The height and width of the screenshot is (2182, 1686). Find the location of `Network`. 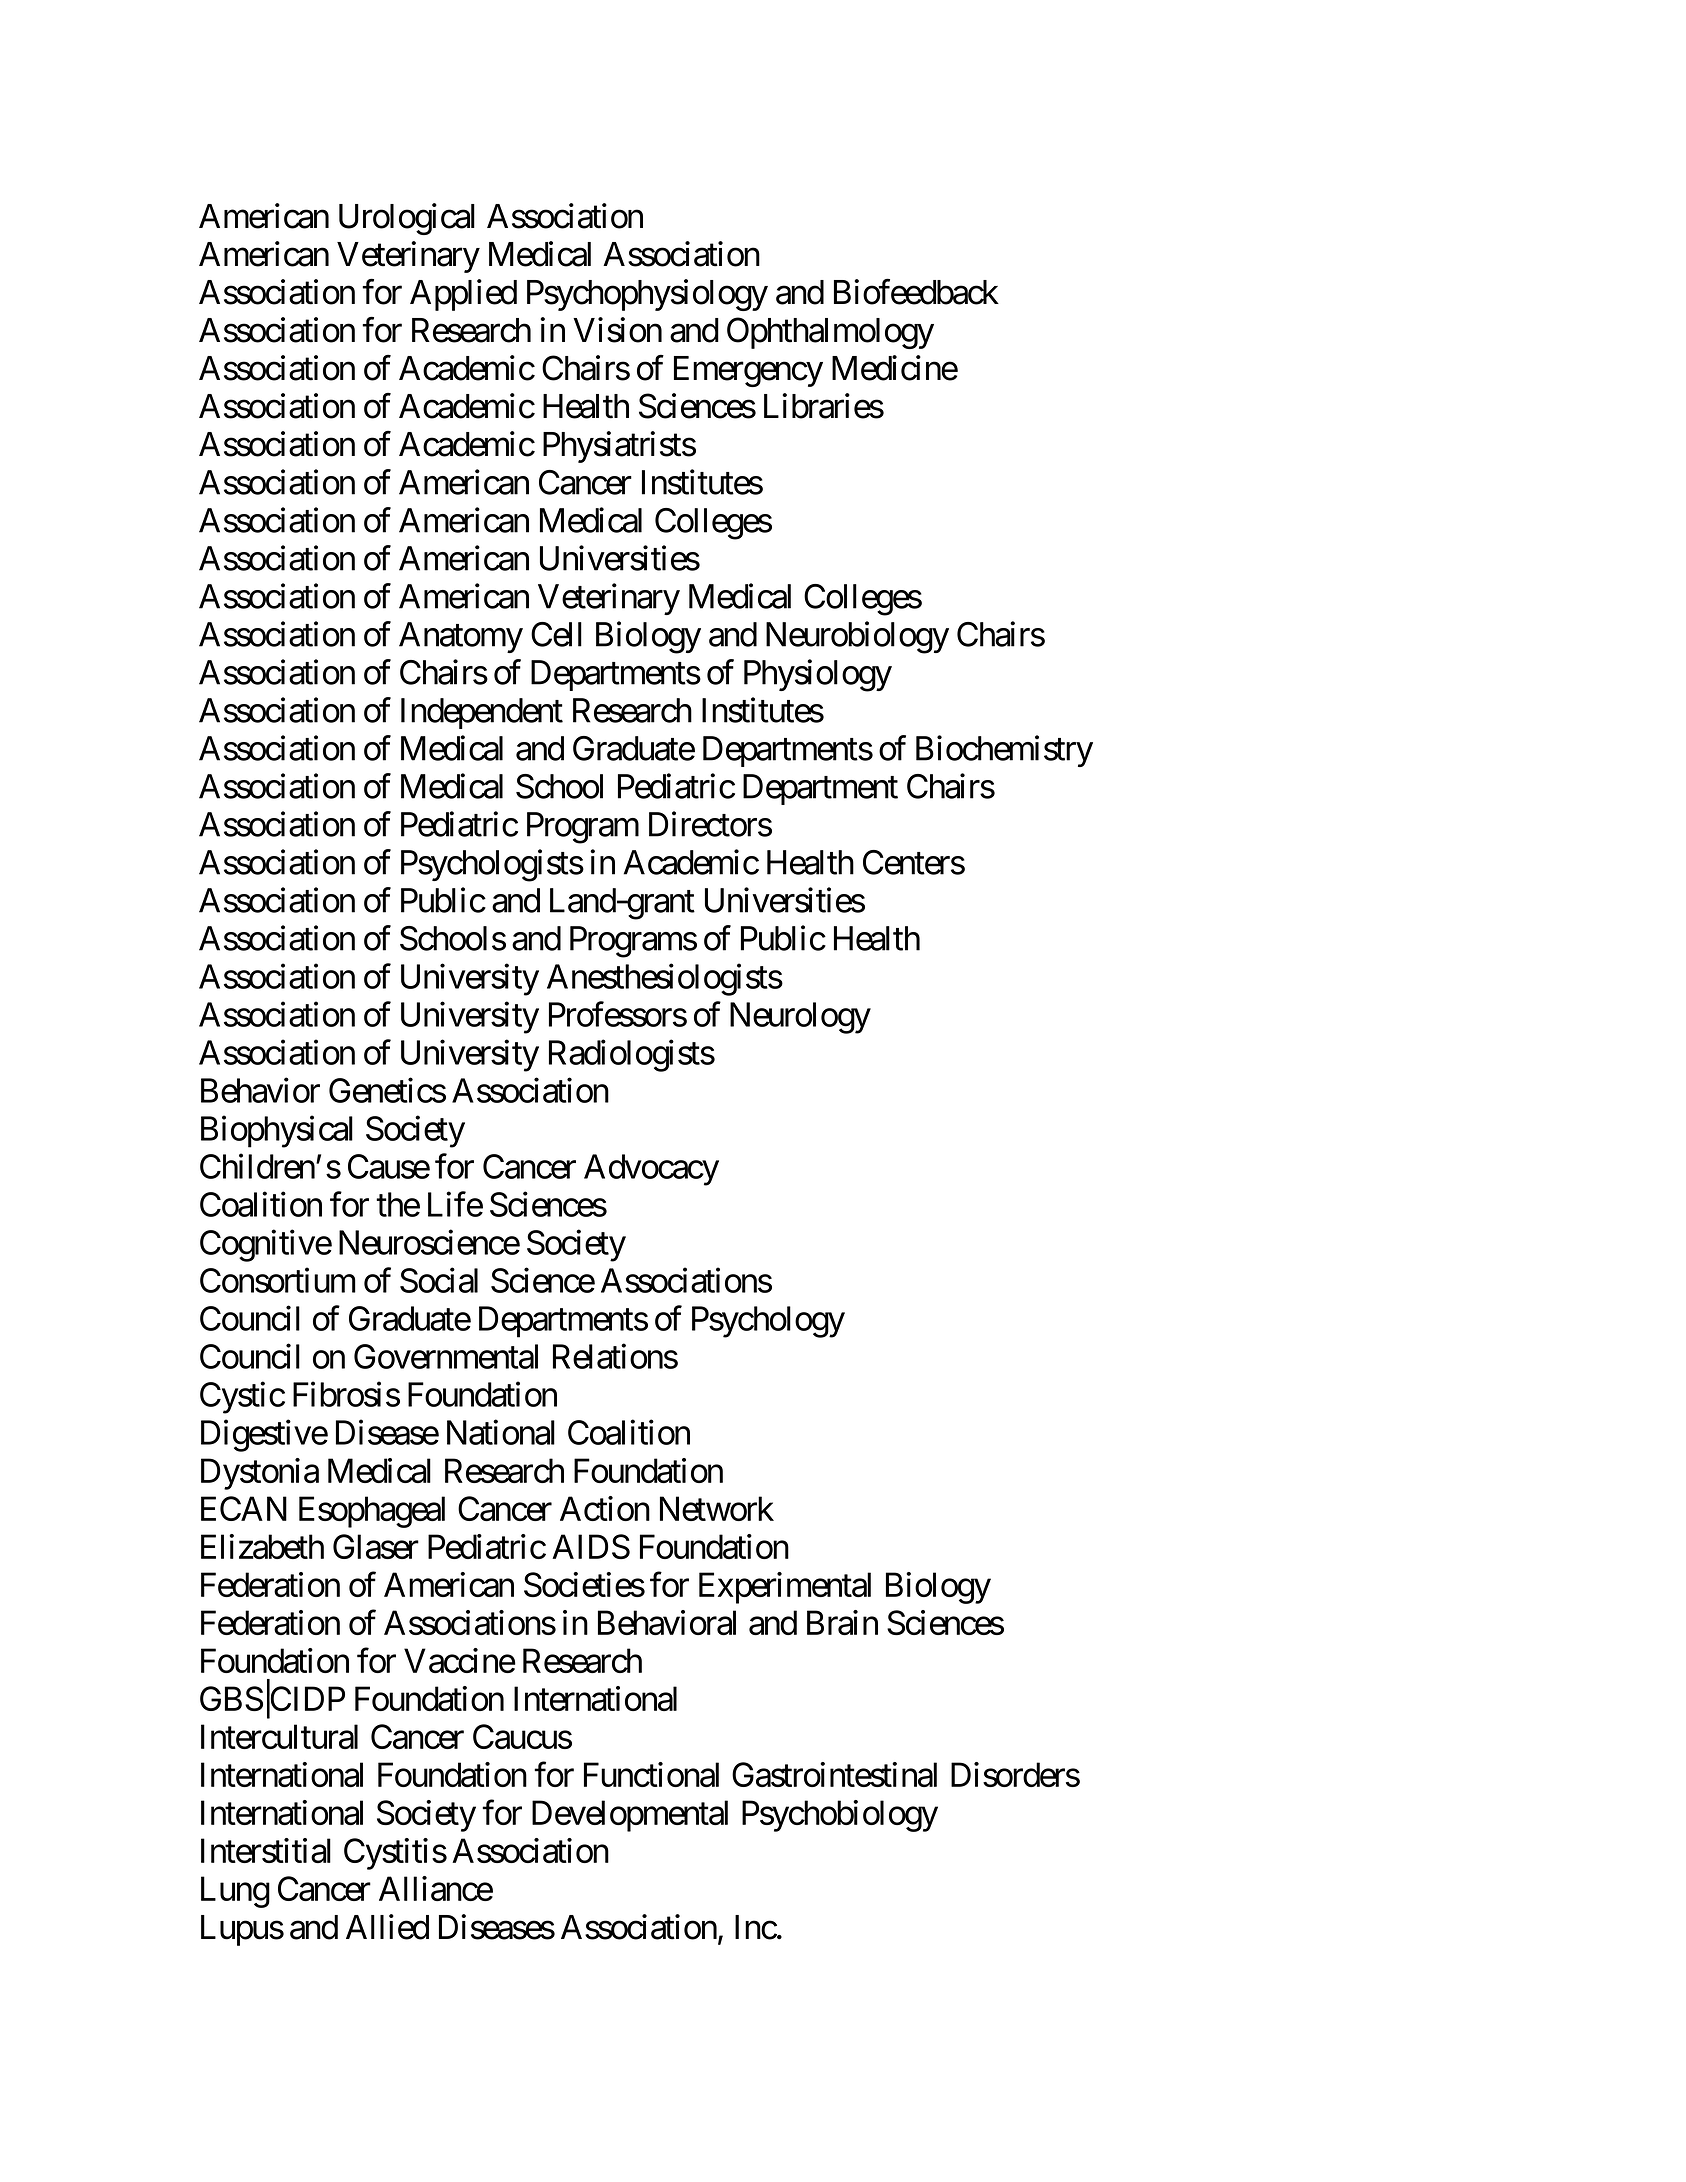

Network is located at coordinates (717, 1508).
